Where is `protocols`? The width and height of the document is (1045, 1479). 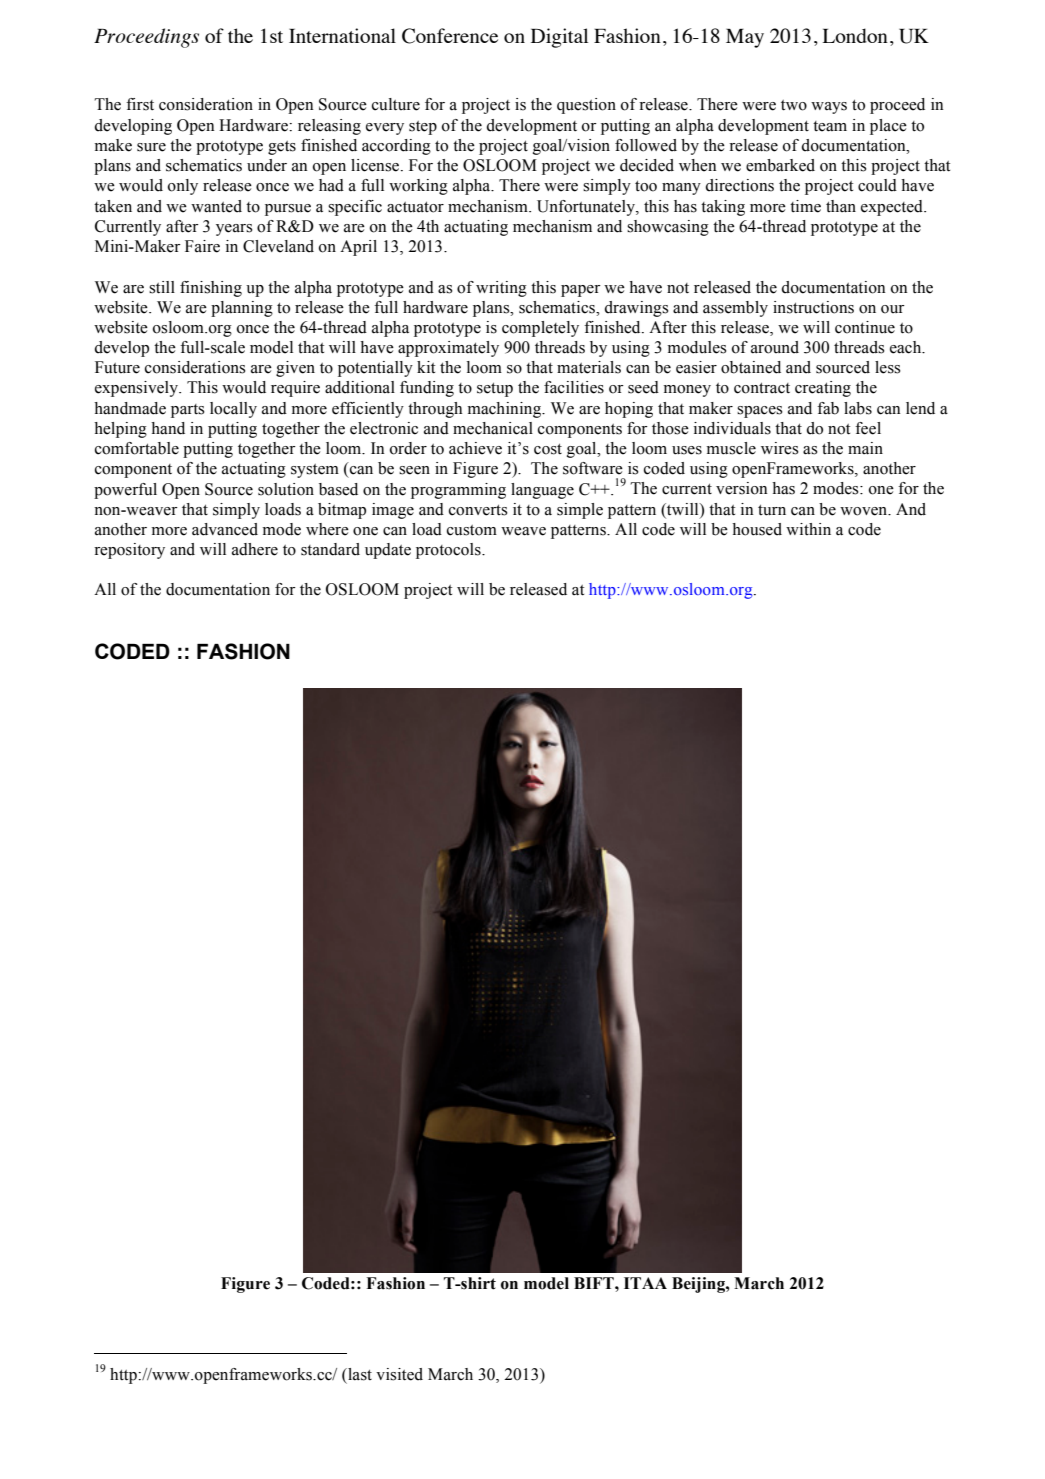
protocols is located at coordinates (449, 551).
